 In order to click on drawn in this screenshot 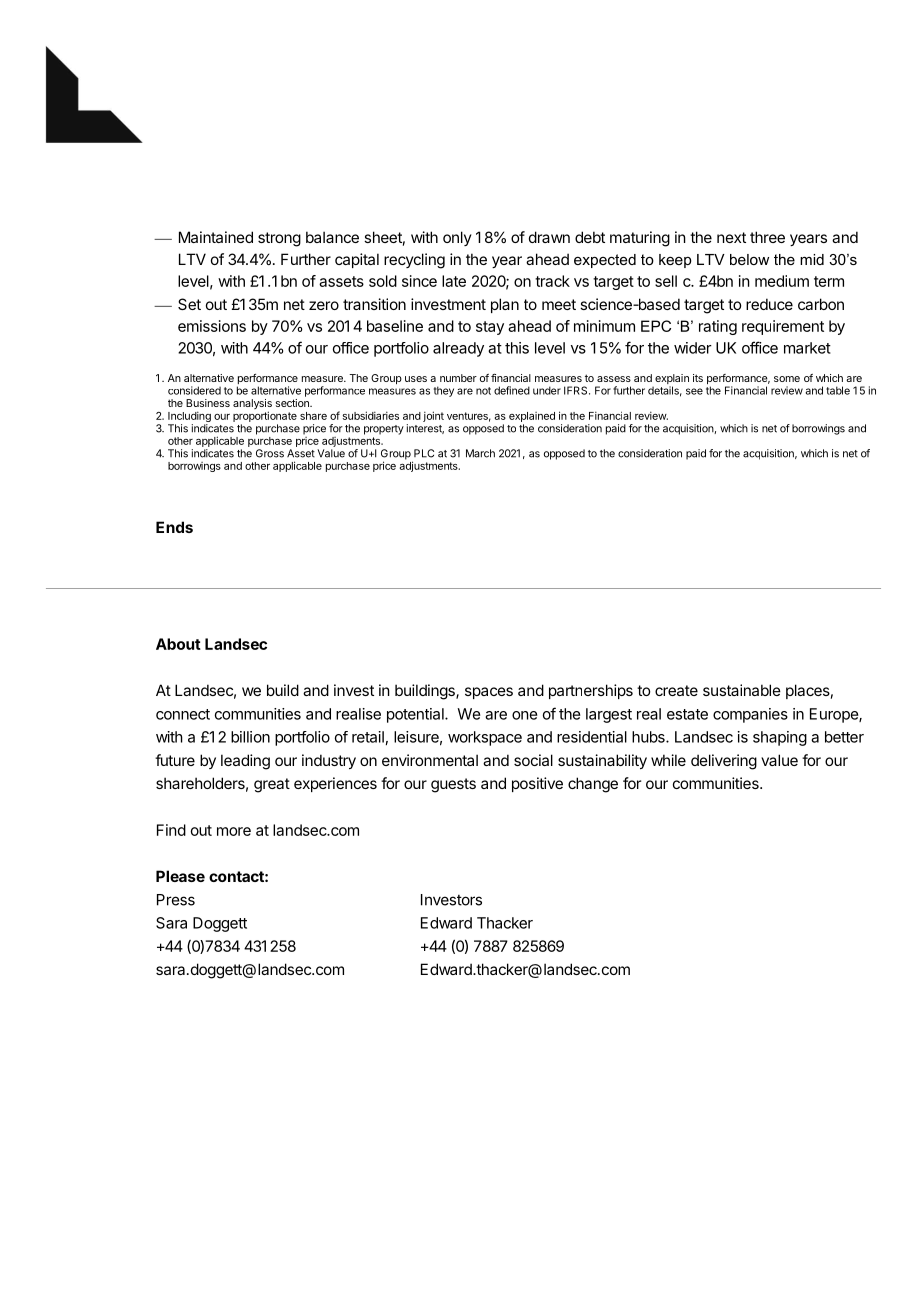, I will do `click(549, 237)`.
